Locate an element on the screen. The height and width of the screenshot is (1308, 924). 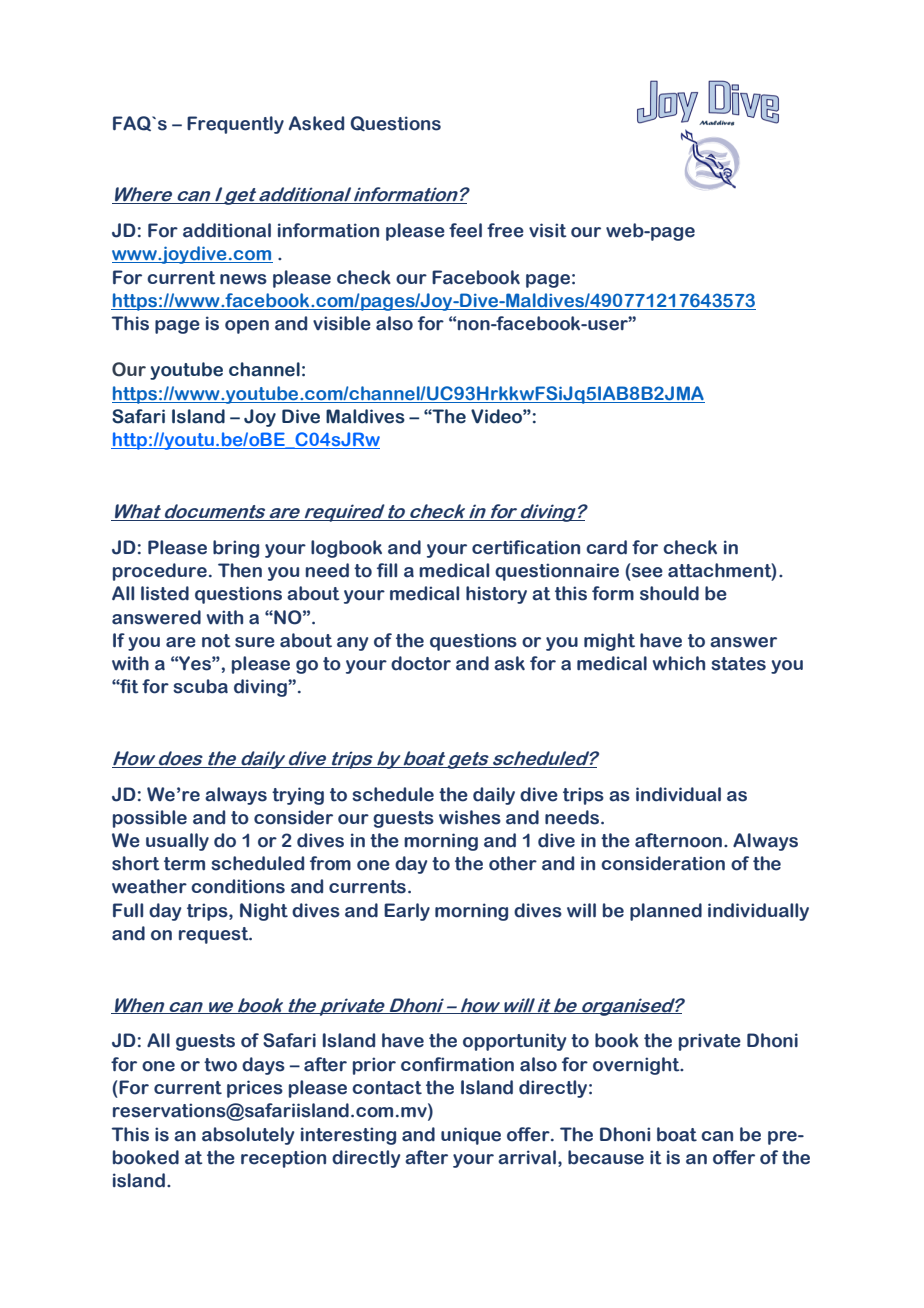
absolutely is located at coordinates (248, 1136).
